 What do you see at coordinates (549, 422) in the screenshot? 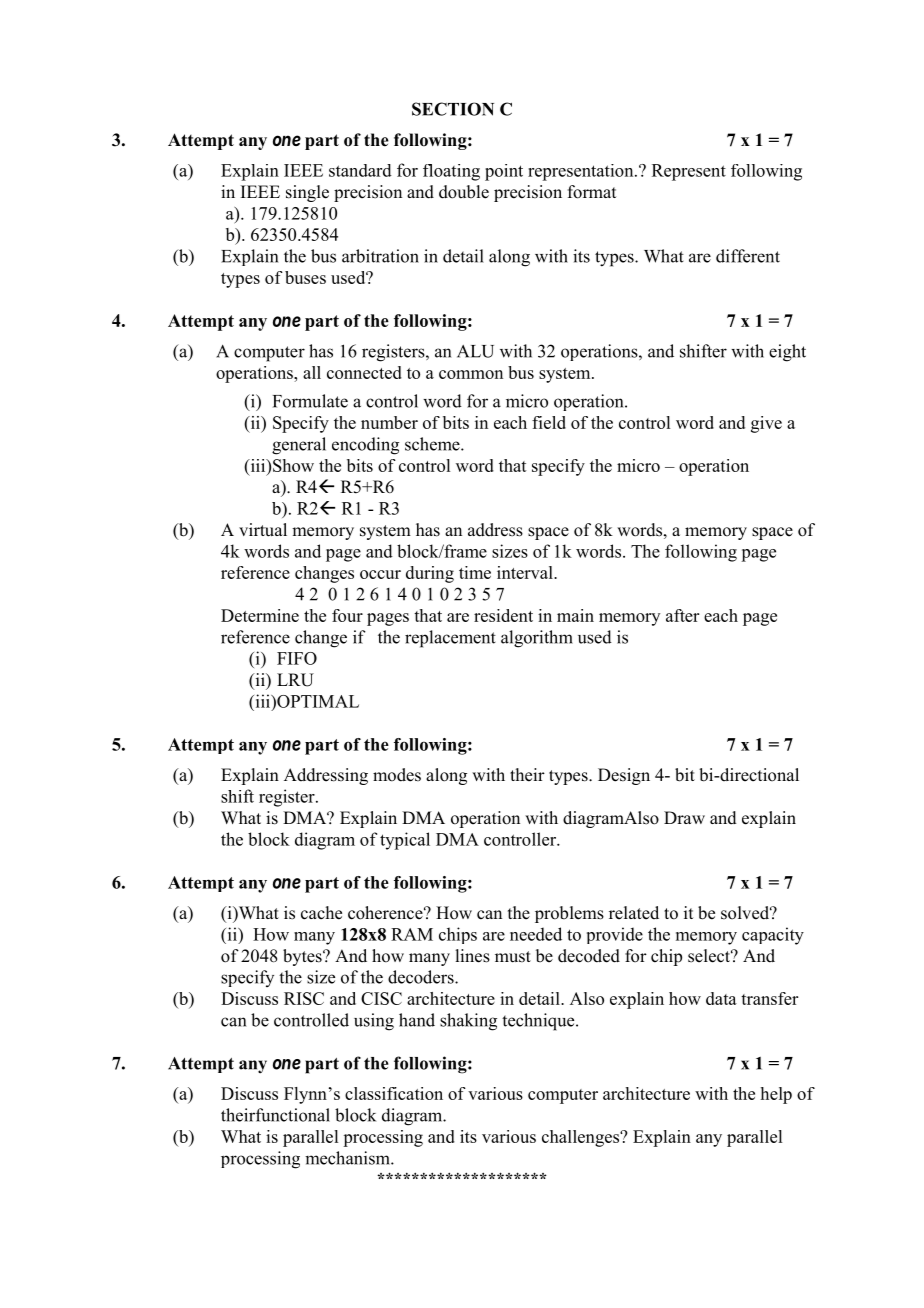
I see `field` at bounding box center [549, 422].
